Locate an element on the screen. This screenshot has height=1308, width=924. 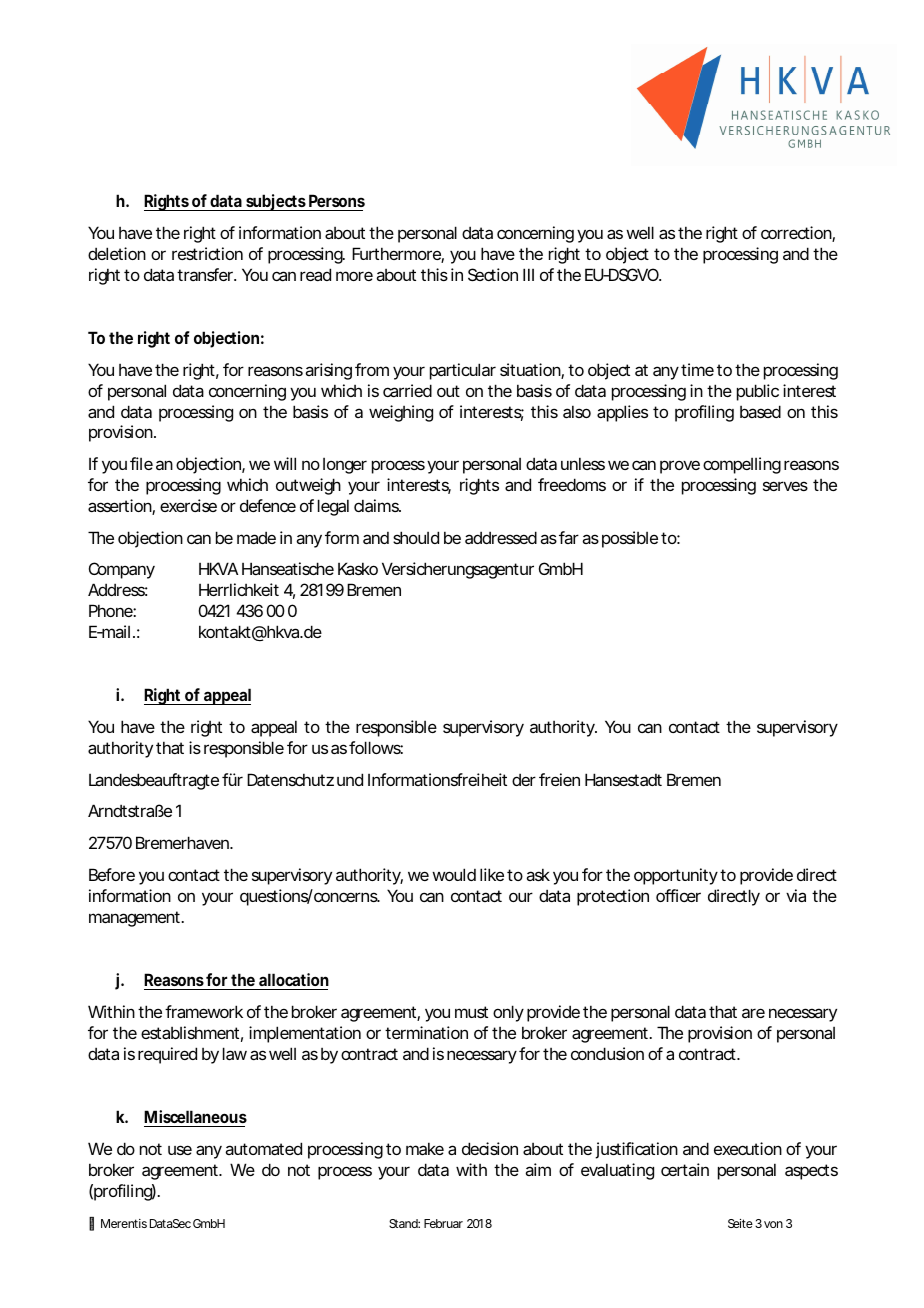
opportunity is located at coordinates (676, 876).
